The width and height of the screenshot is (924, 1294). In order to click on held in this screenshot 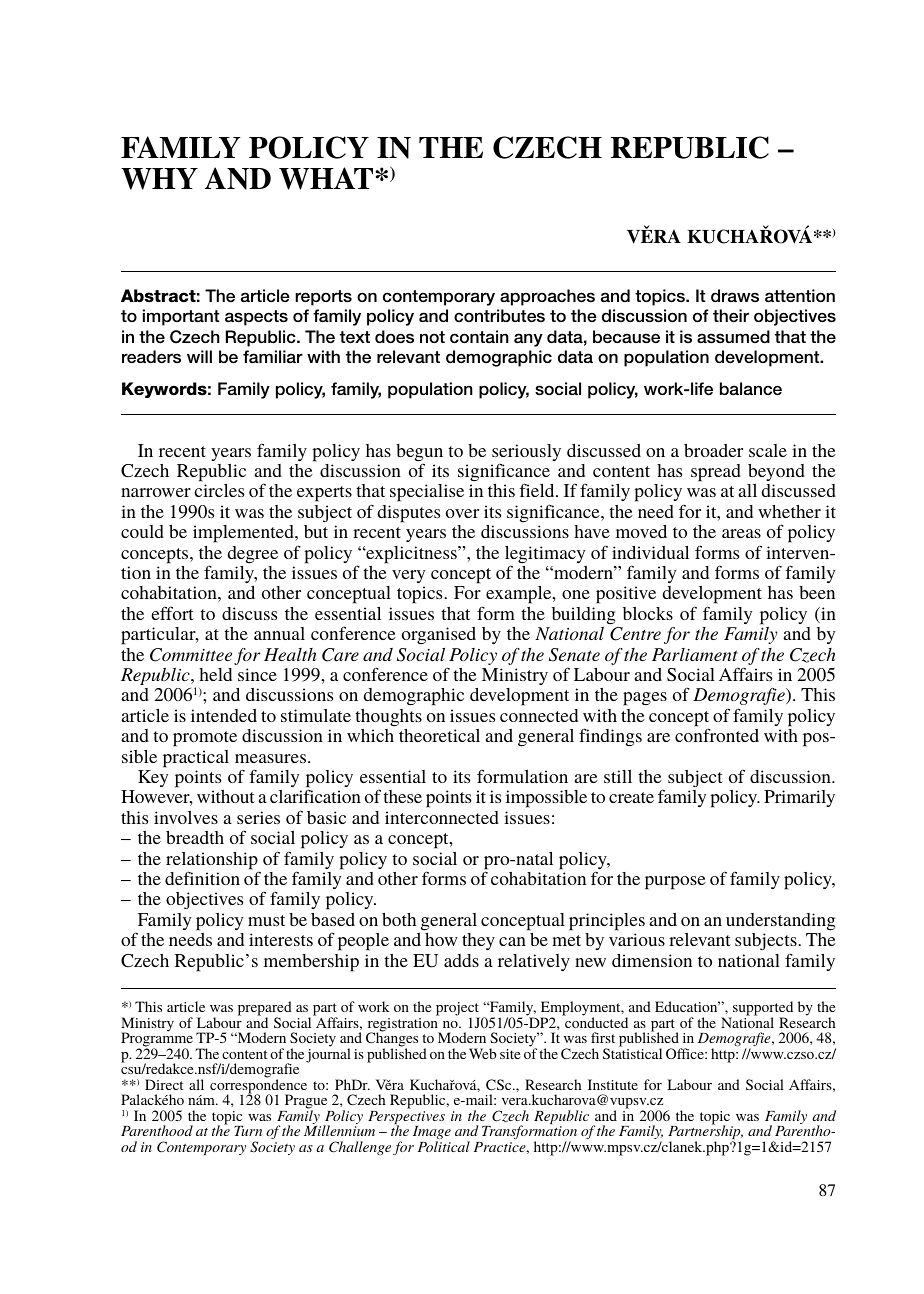, I will do `click(215, 674)`.
